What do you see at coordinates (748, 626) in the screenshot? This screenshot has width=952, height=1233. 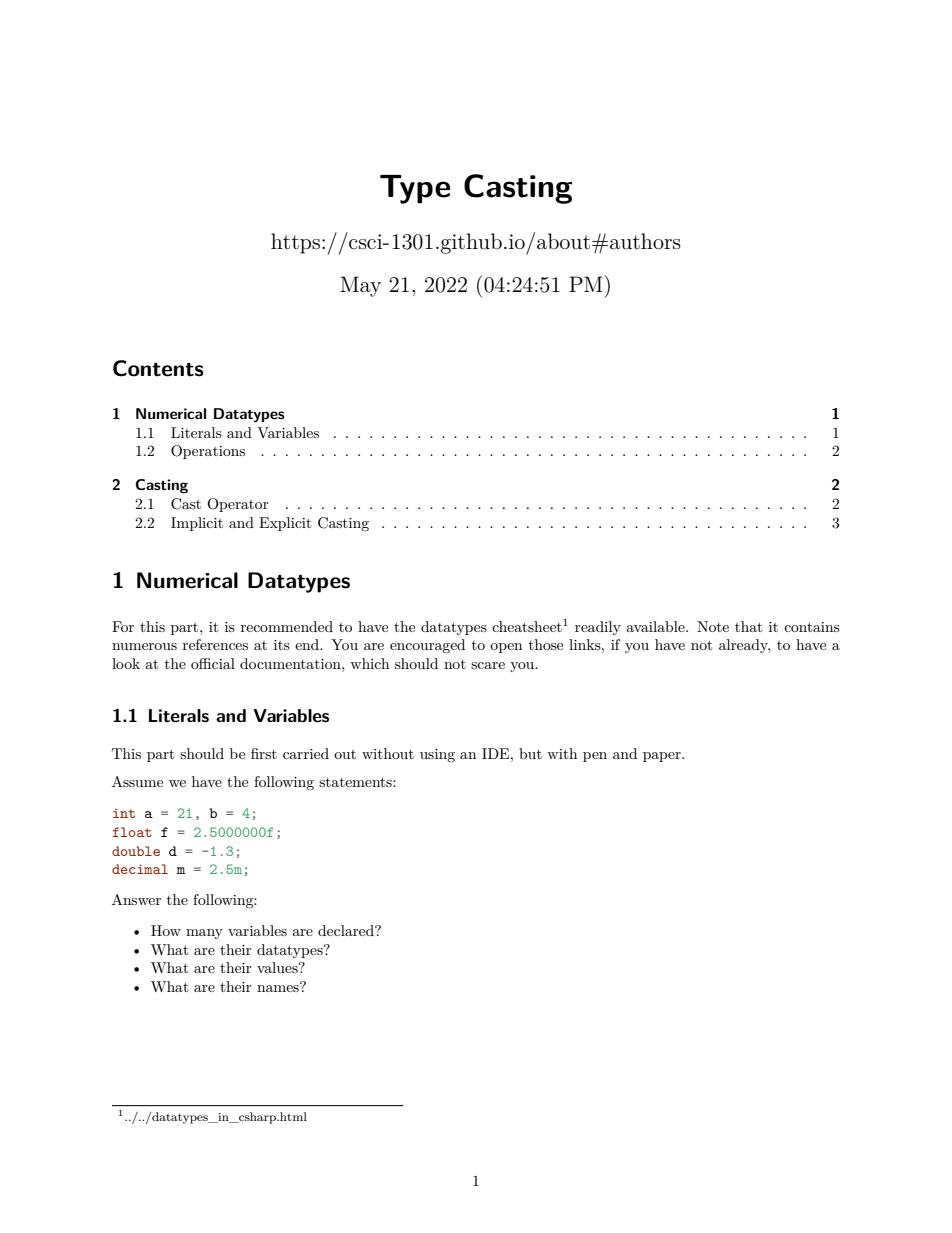 I see `that` at bounding box center [748, 626].
